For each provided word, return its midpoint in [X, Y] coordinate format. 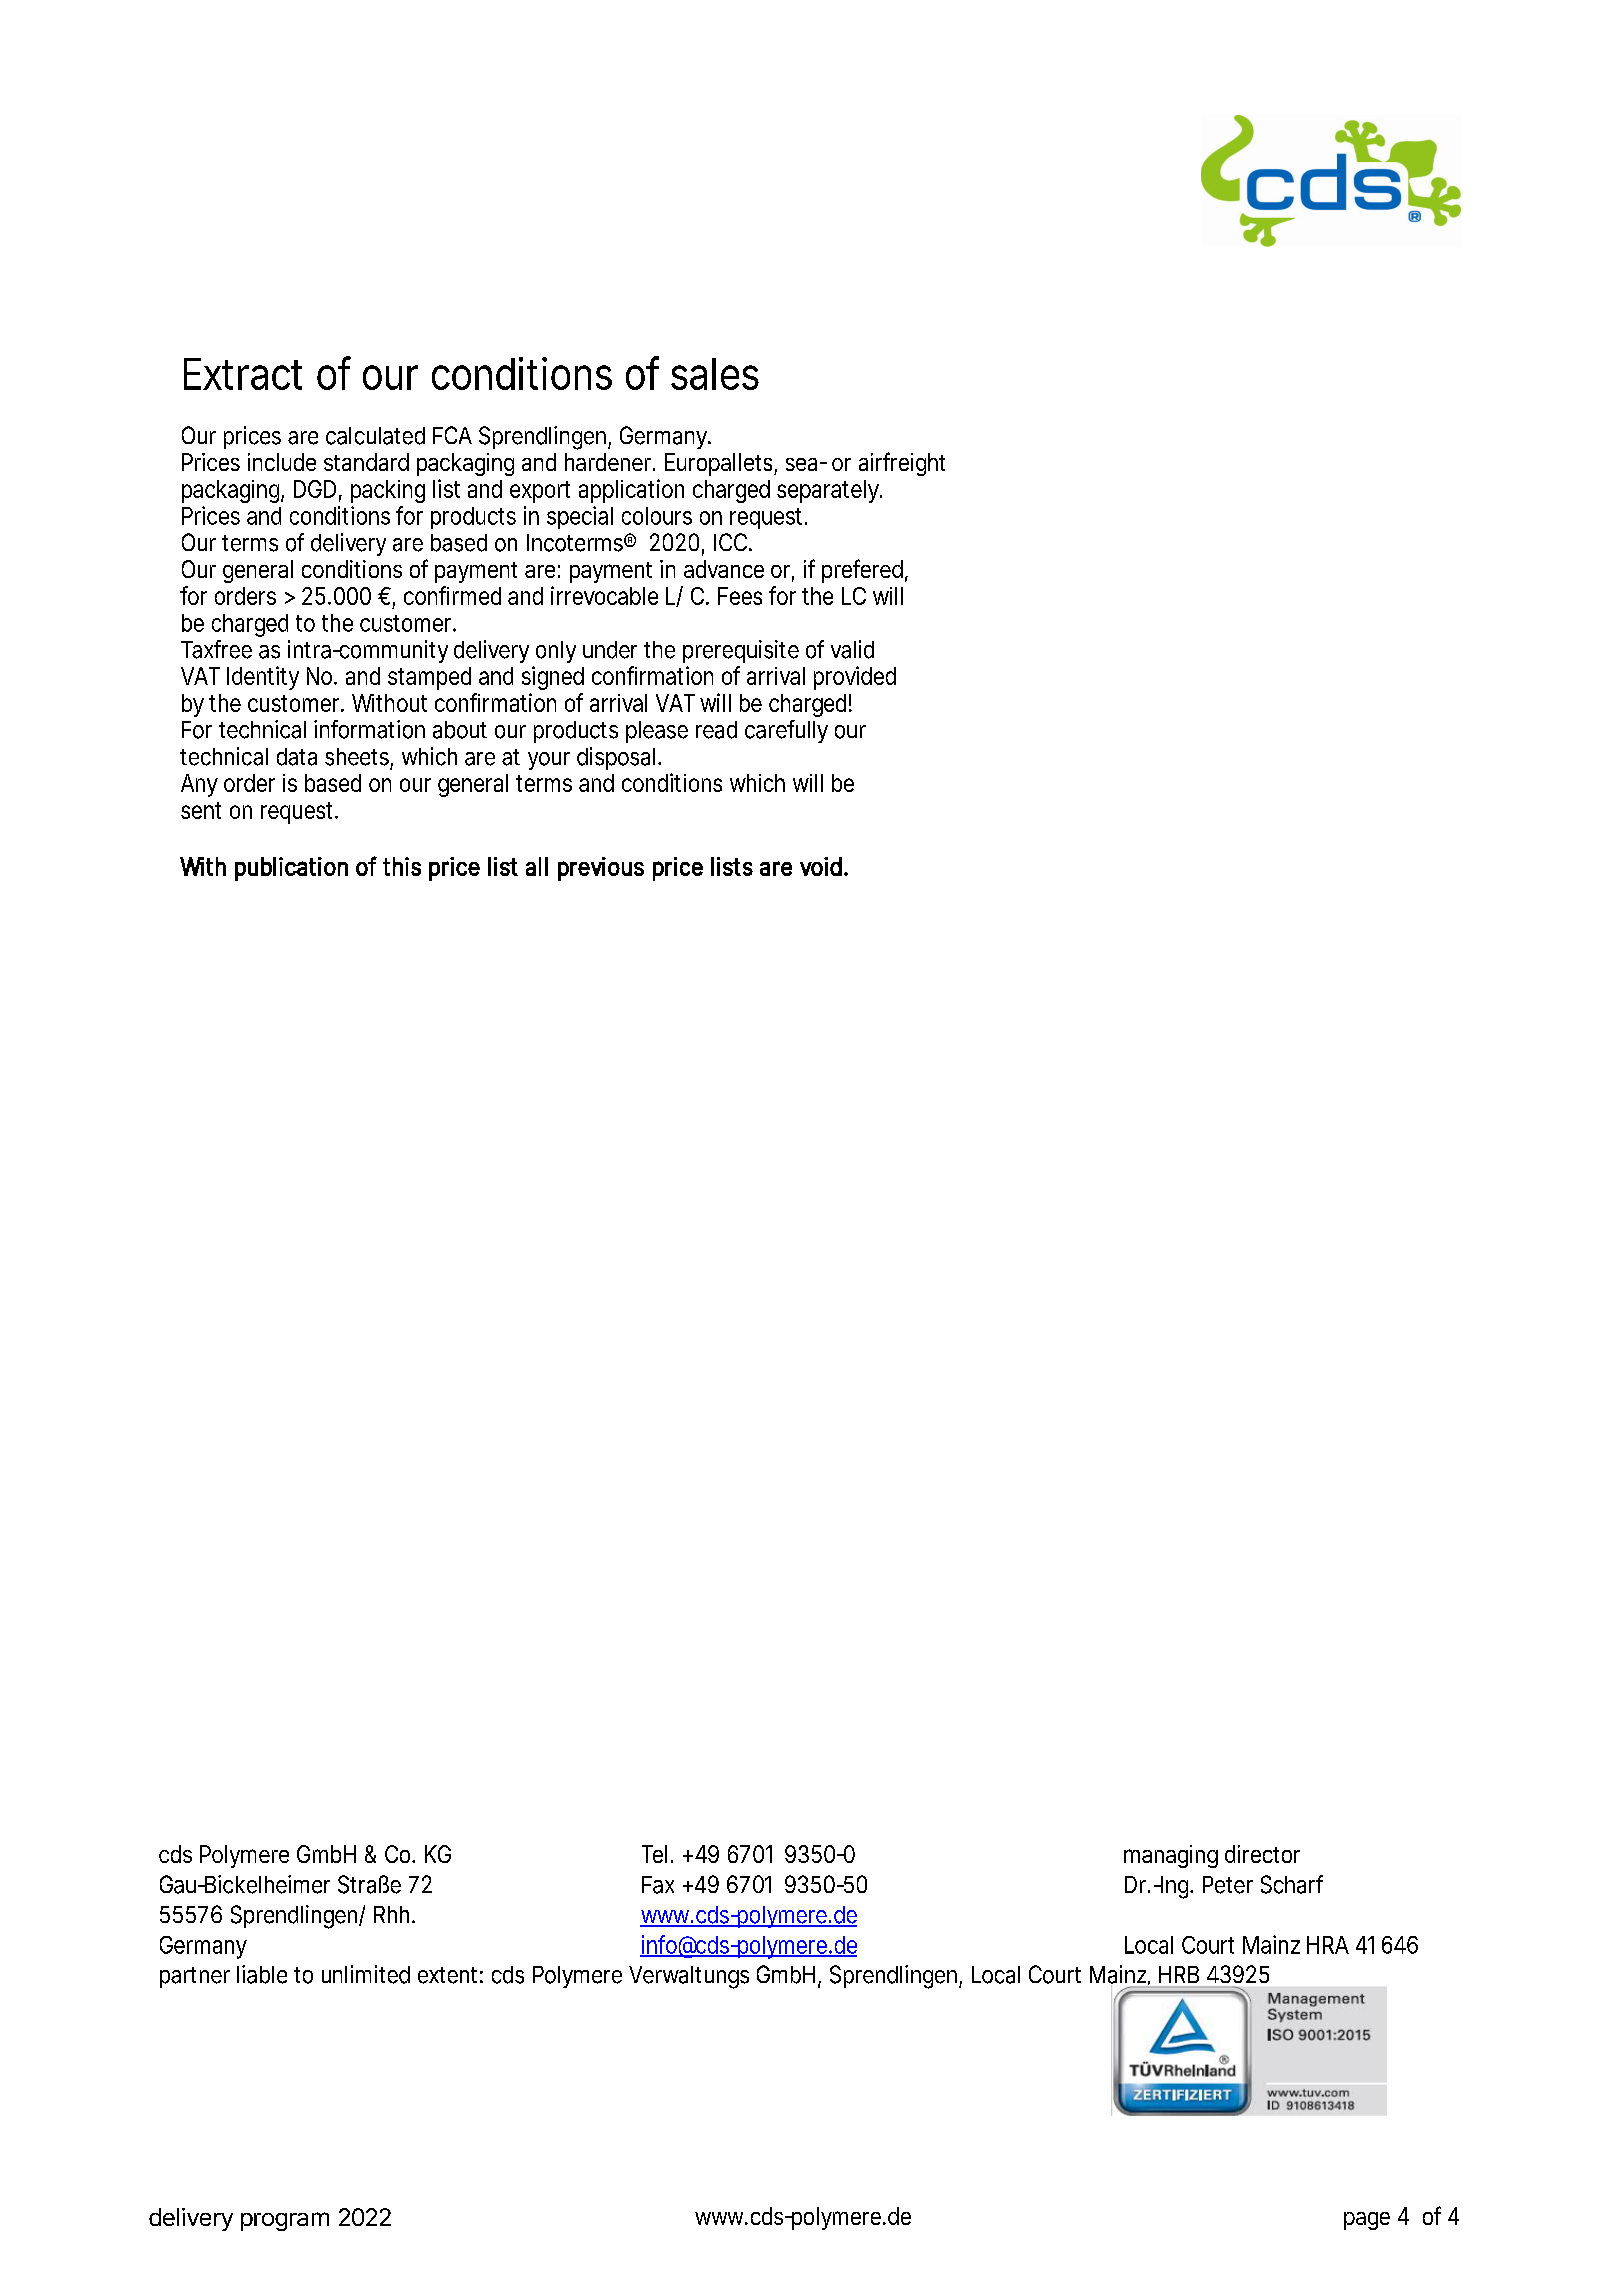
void [822, 866]
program [285, 2221]
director [1262, 1854]
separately [829, 491]
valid [852, 649]
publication [291, 869]
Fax [658, 1885]
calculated [375, 436]
